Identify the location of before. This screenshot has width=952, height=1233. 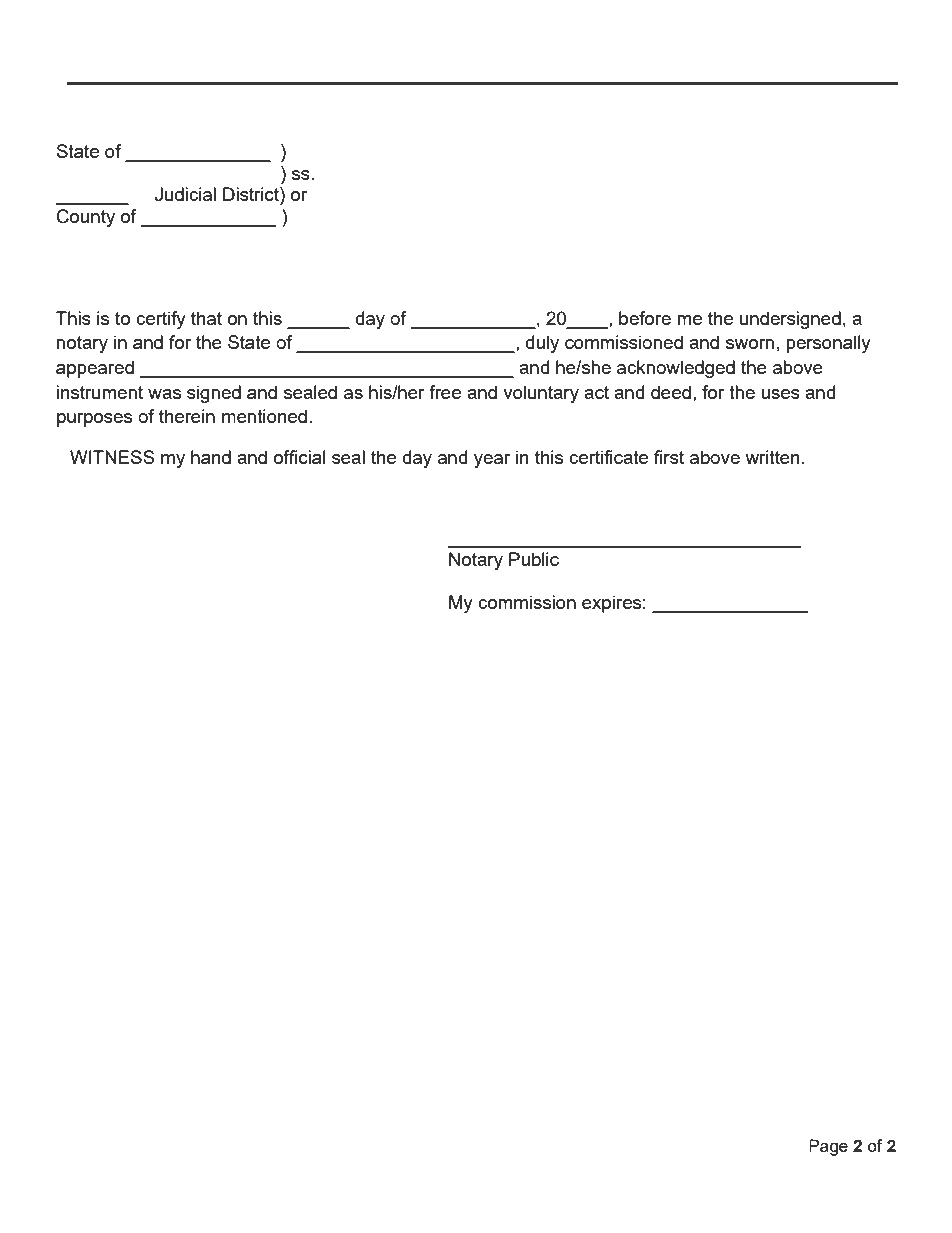
(645, 318).
